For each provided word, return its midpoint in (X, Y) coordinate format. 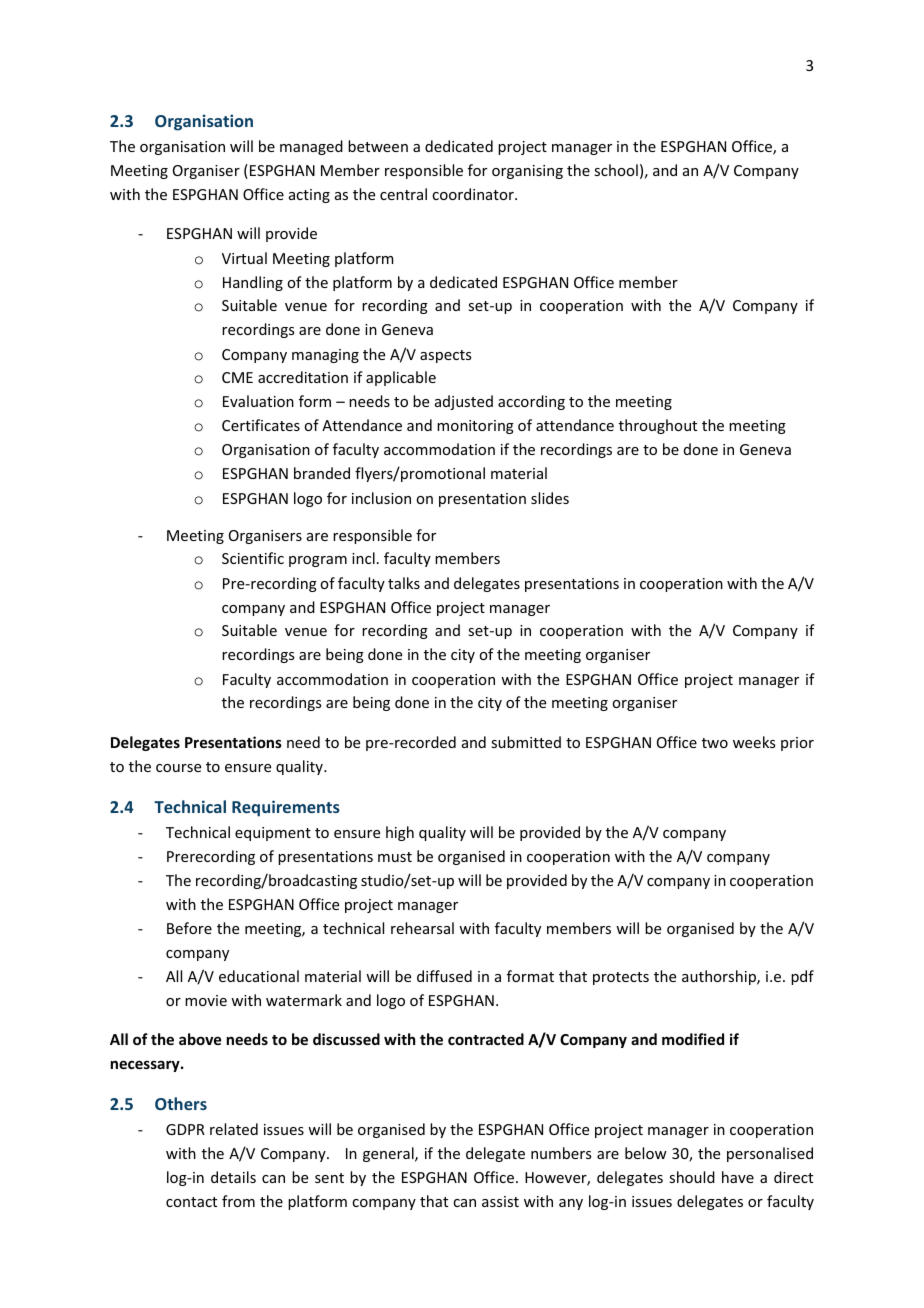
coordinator (474, 194)
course (178, 768)
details (233, 1177)
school (616, 170)
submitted (526, 742)
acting (309, 196)
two (715, 743)
